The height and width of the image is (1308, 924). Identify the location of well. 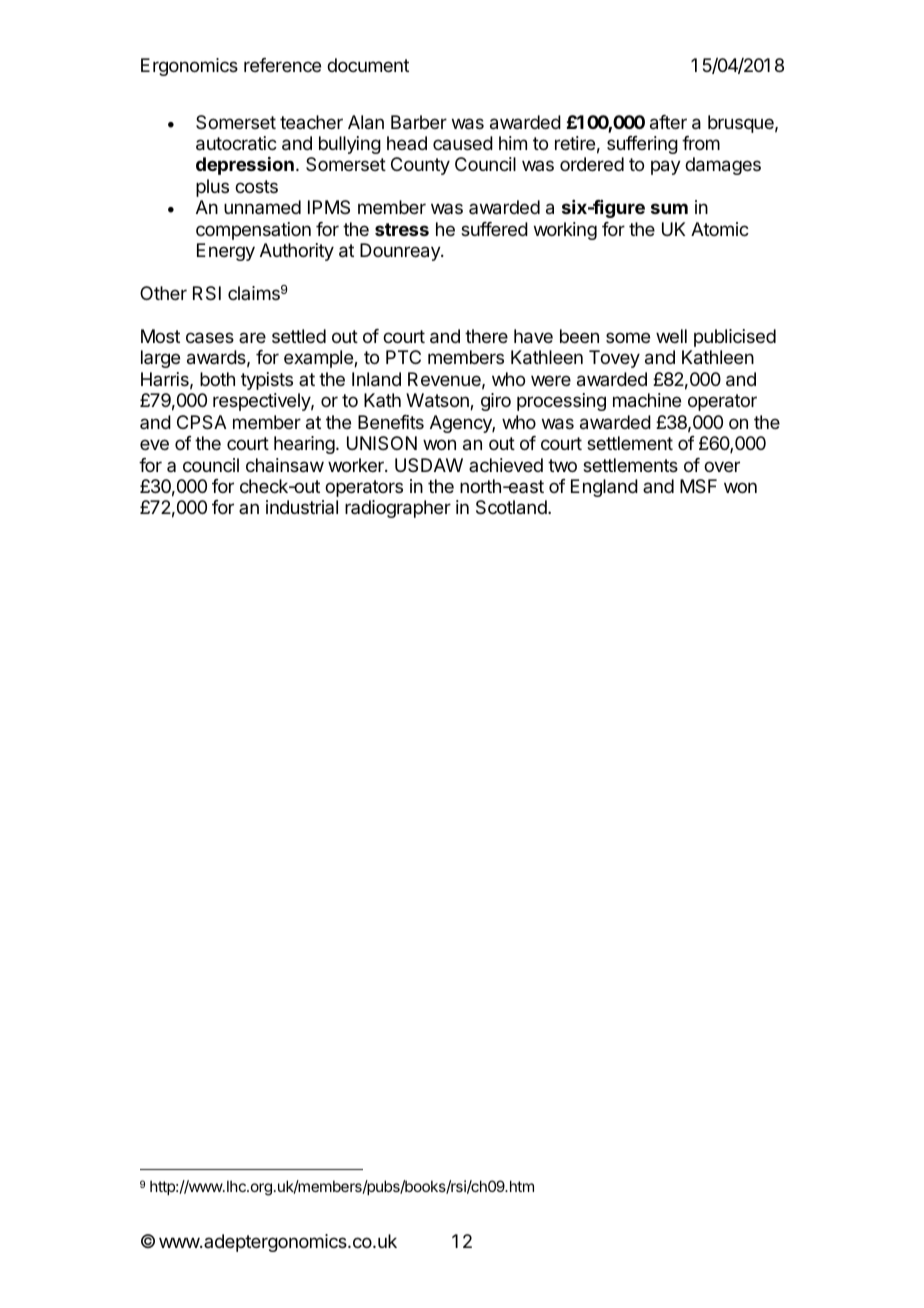
(671, 336).
